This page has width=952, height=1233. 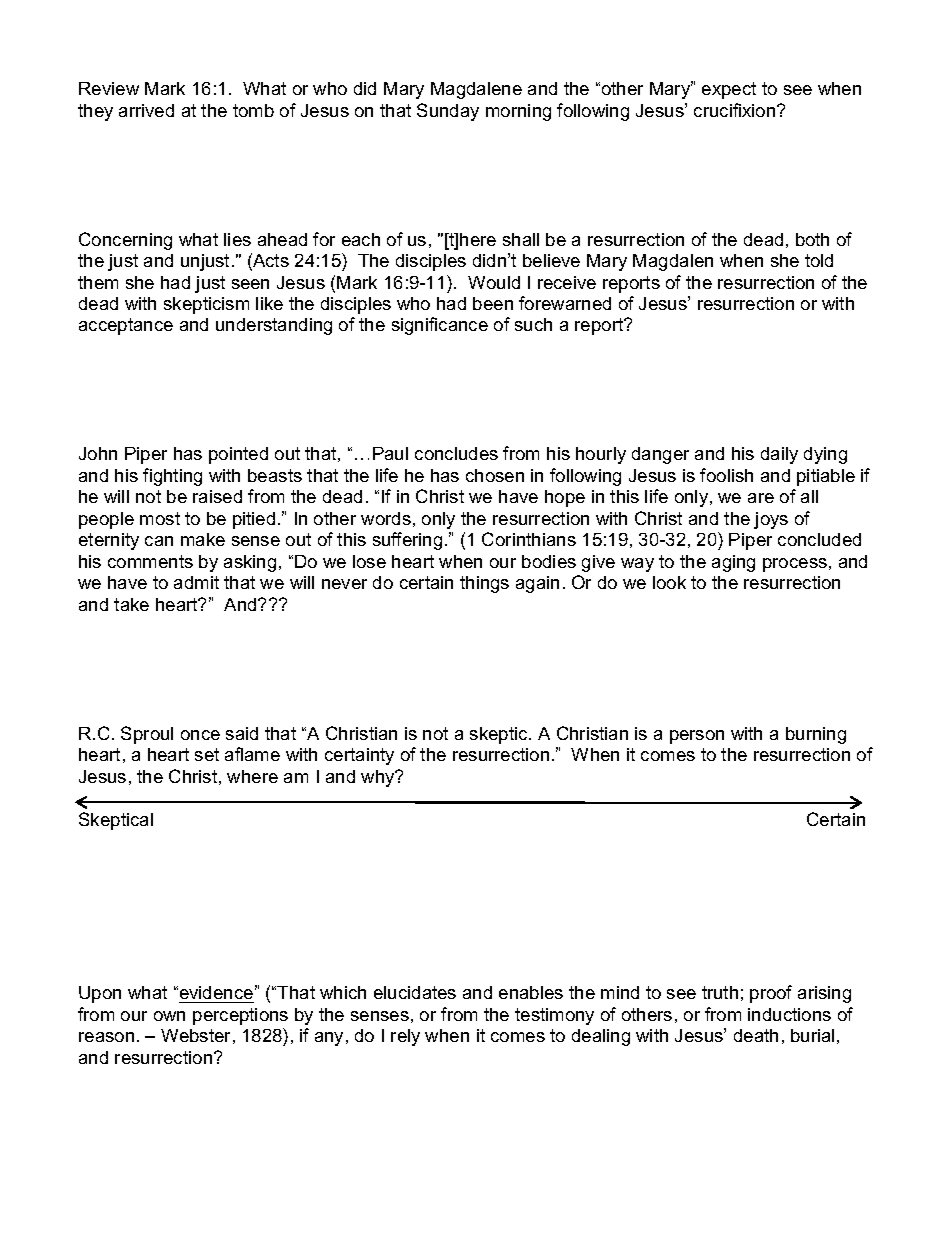 I want to click on set, so click(x=207, y=754).
